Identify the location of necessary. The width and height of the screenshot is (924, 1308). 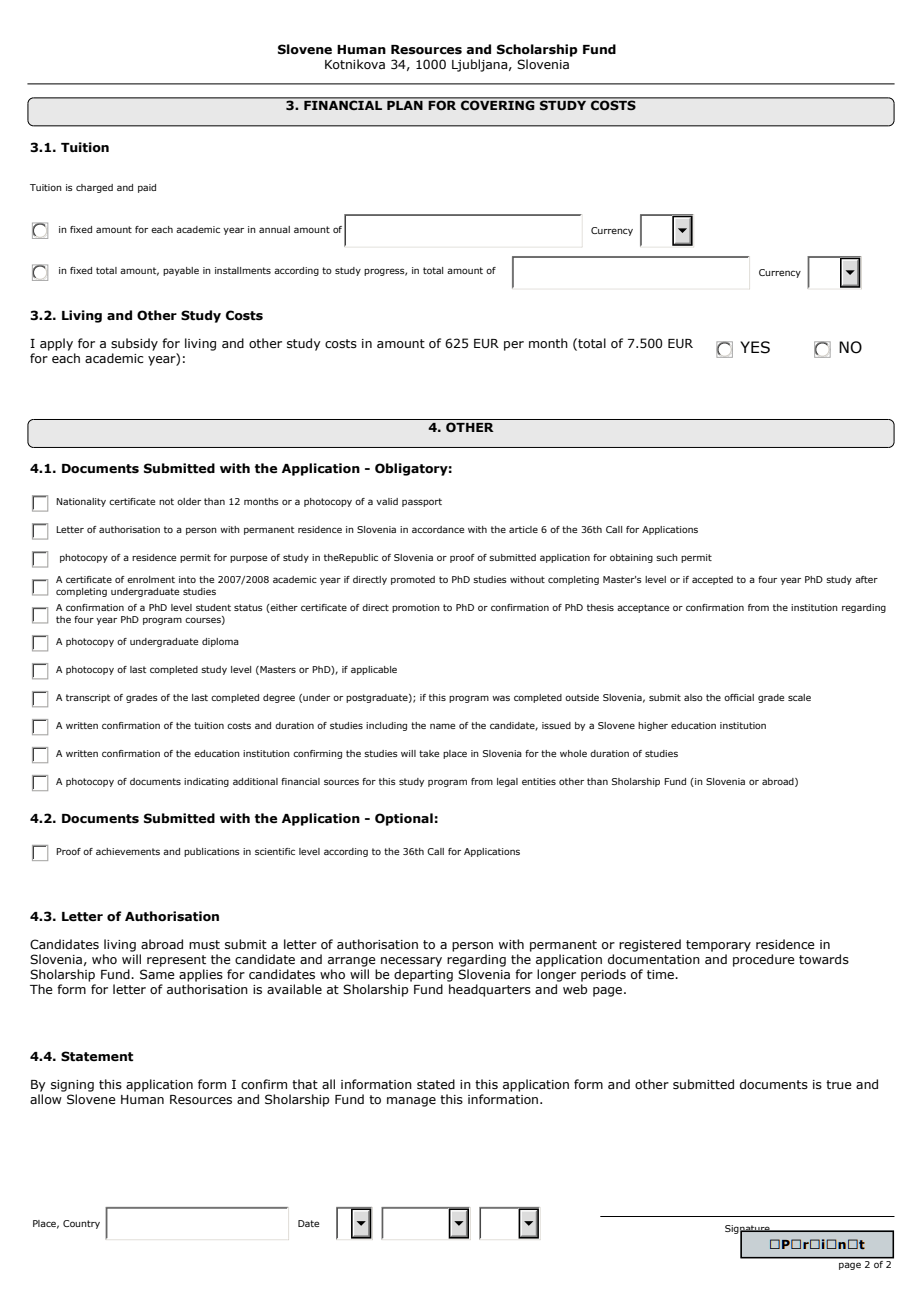
(411, 962).
